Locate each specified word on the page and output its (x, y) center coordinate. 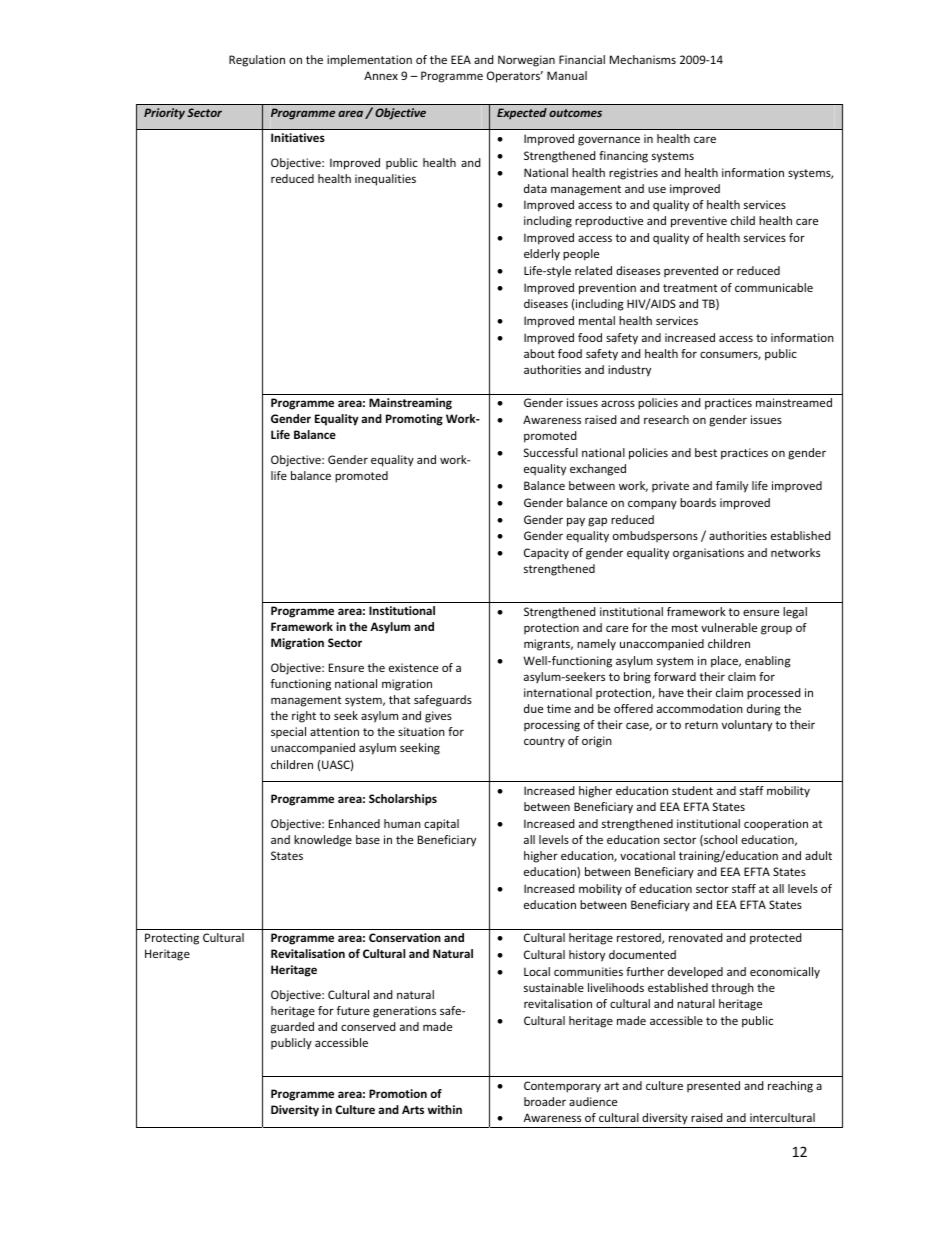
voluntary (747, 726)
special (288, 732)
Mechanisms (643, 59)
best (706, 452)
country (544, 742)
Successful (551, 452)
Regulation (257, 61)
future (353, 1010)
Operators (515, 77)
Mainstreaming (410, 404)
